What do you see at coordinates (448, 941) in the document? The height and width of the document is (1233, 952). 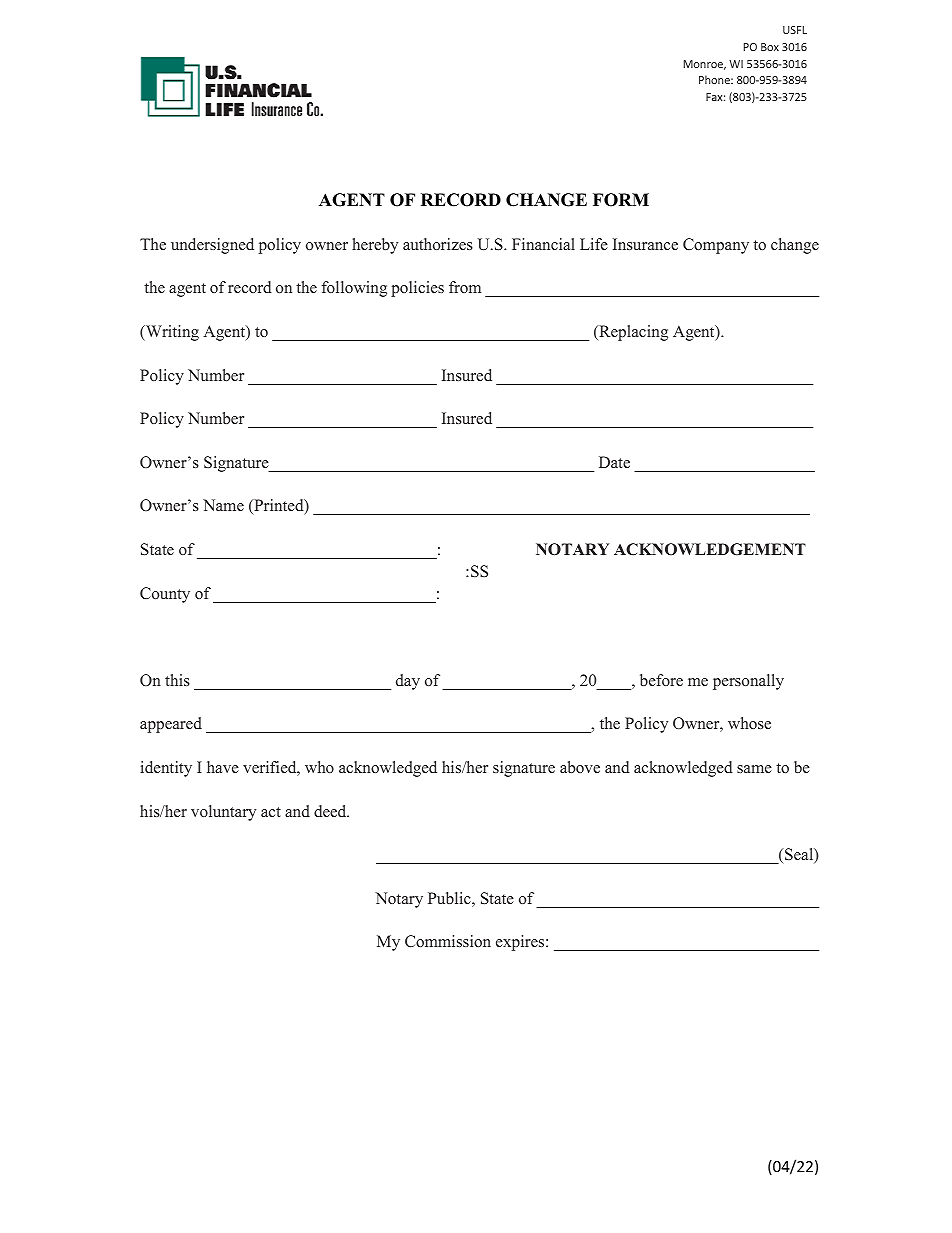 I see `Commission` at bounding box center [448, 941].
